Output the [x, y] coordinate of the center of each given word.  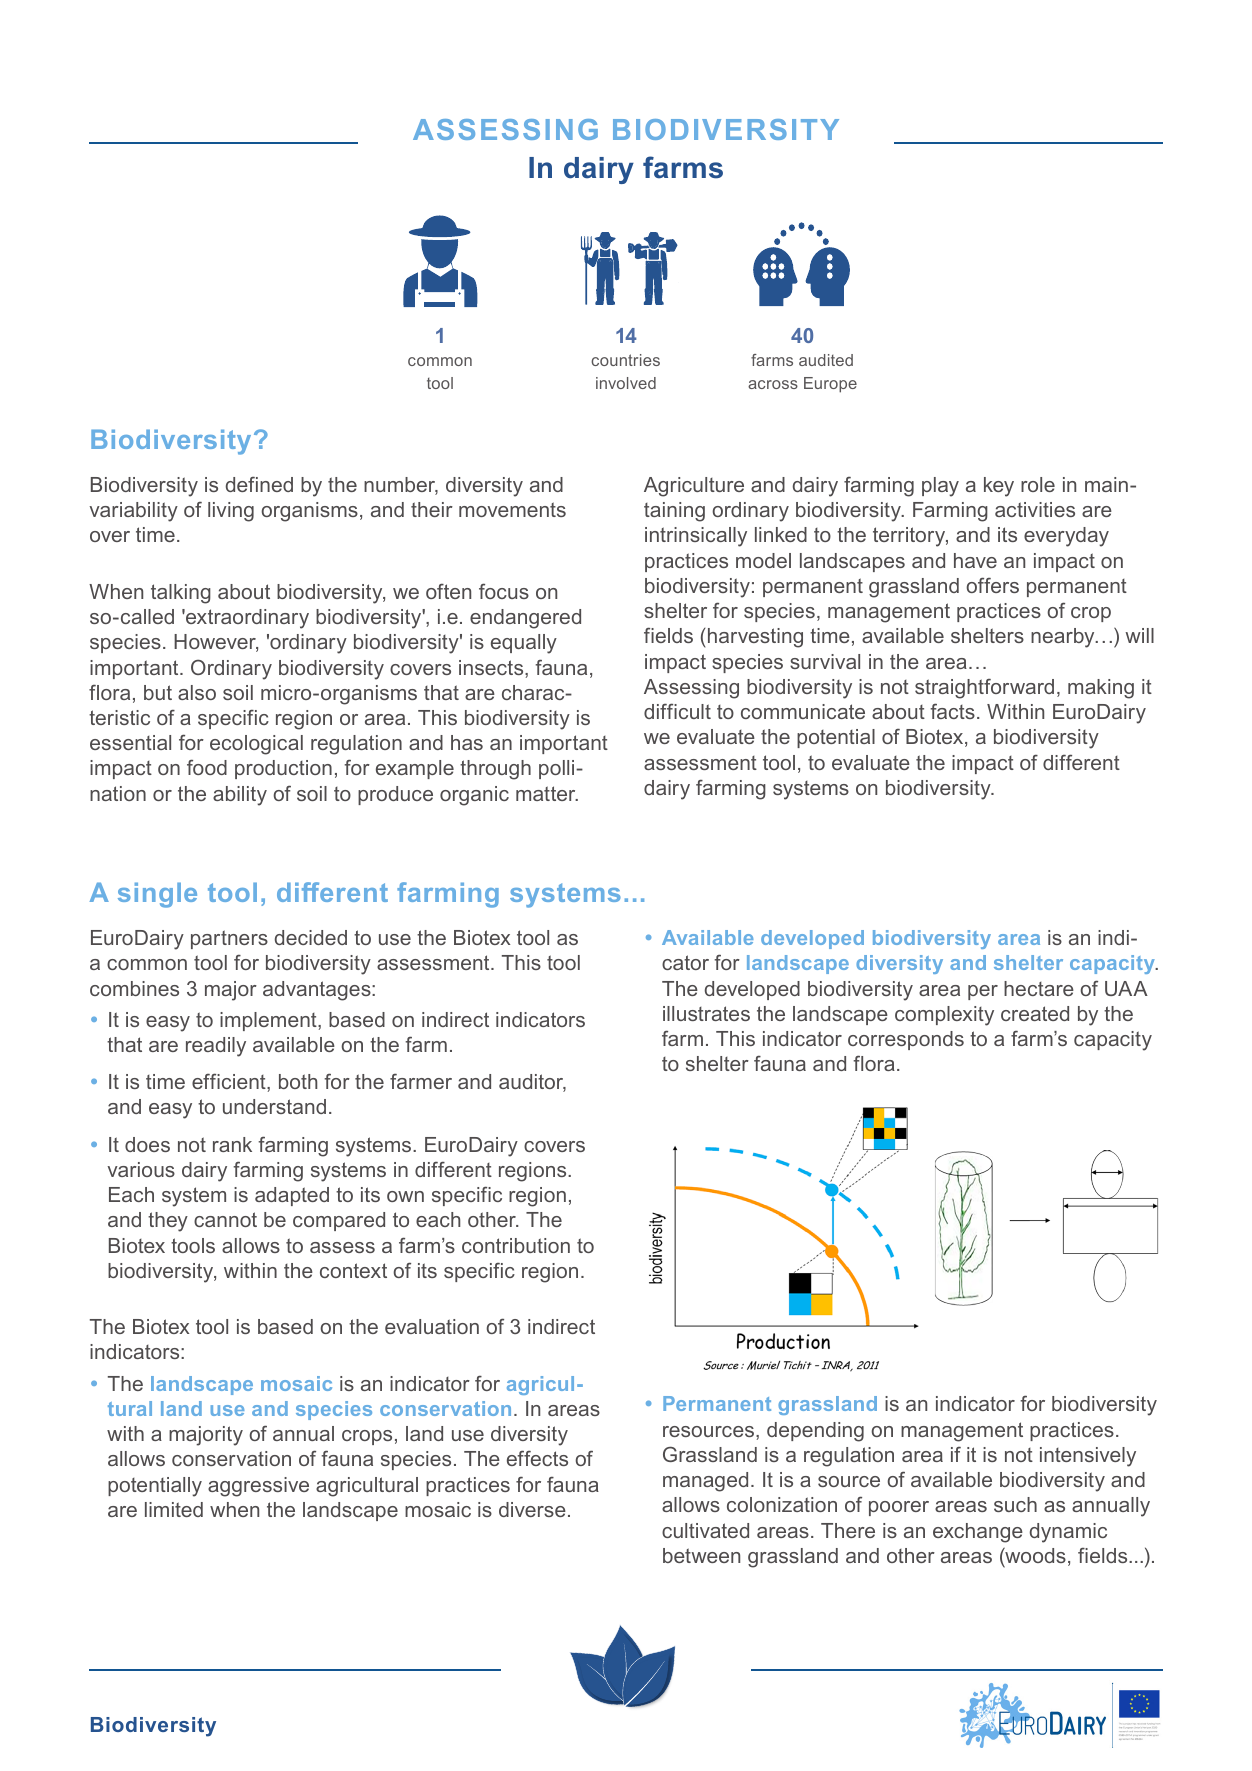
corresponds [906, 1040]
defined [259, 484]
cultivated [705, 1530]
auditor [532, 1083]
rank [232, 1144]
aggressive [258, 1487]
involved [626, 383]
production [283, 769]
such [1015, 1504]
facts [952, 711]
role [1038, 484]
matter [547, 793]
